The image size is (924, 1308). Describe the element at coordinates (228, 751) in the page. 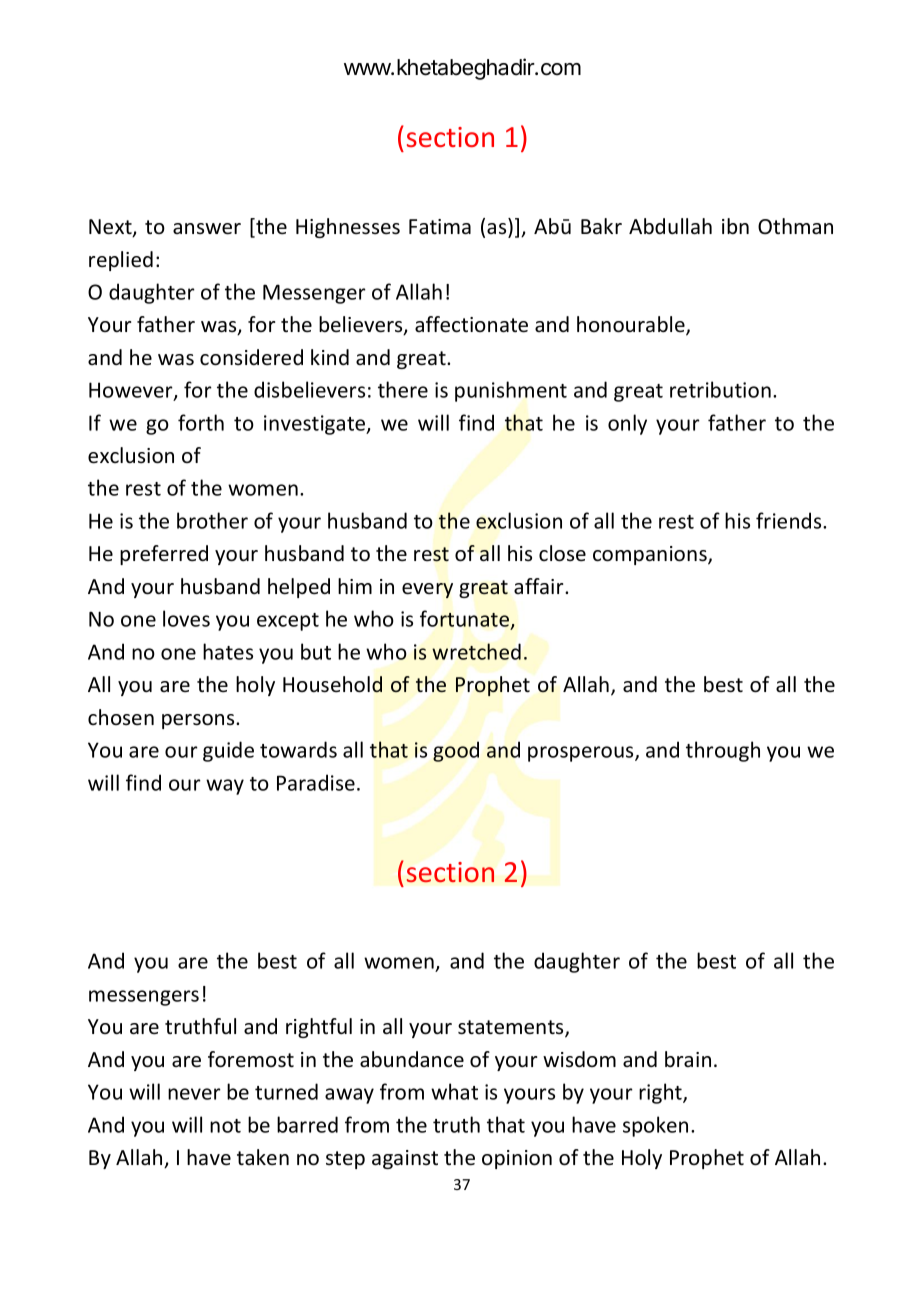

I see `guide` at that location.
